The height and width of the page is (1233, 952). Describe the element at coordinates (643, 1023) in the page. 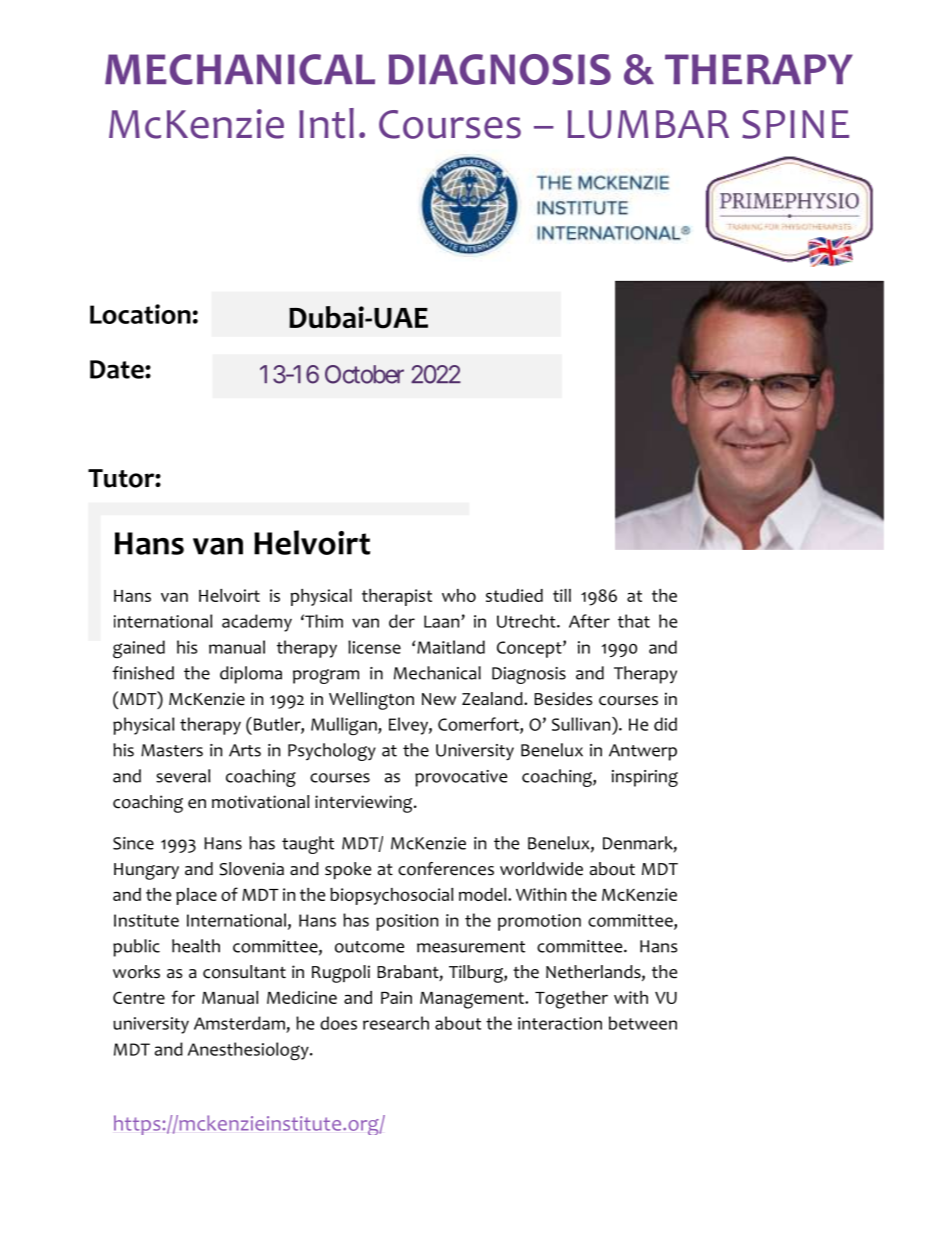

I see `between` at that location.
